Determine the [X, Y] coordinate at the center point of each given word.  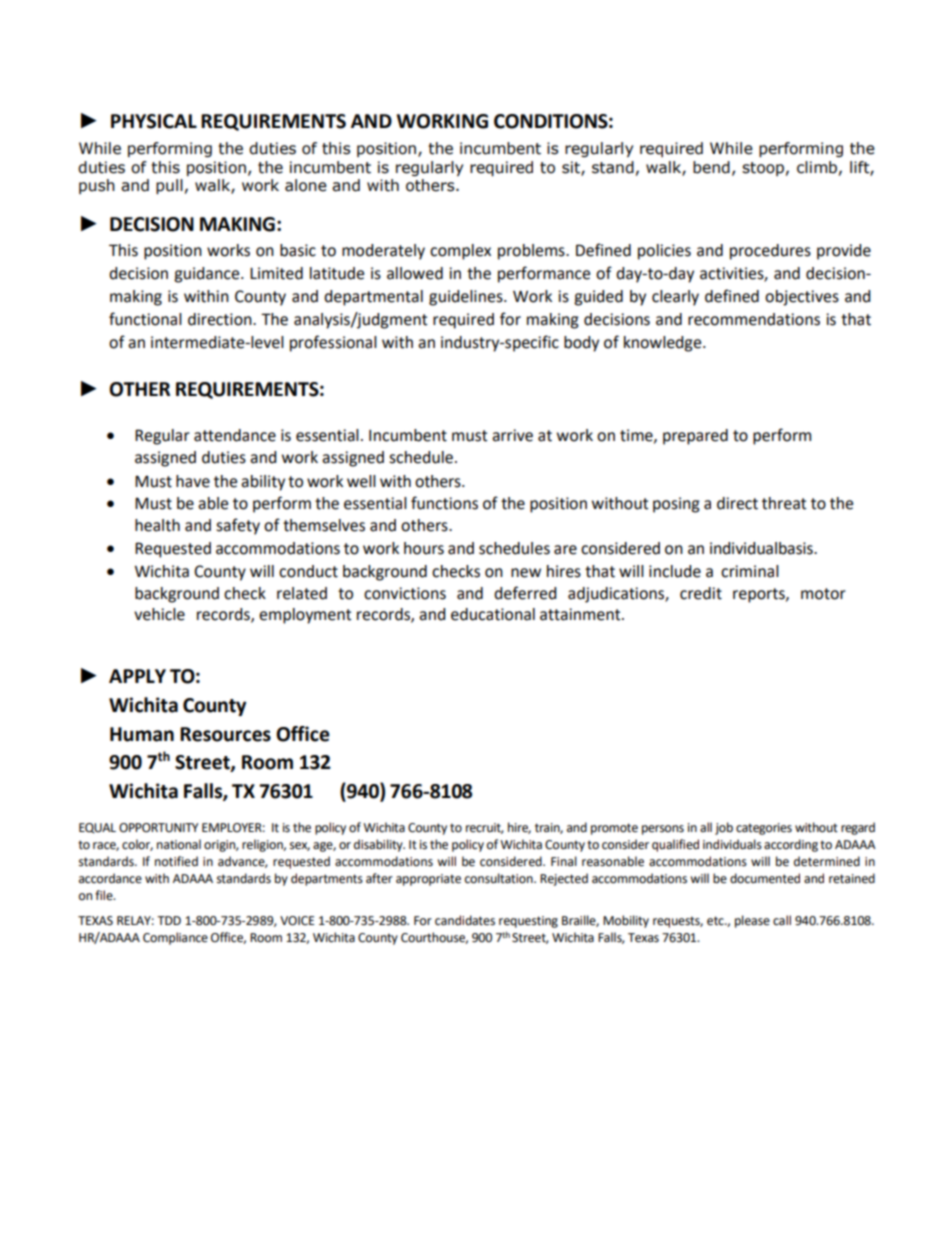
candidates [465, 920]
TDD [169, 920]
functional [145, 319]
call [782, 920]
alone [306, 185]
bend [711, 167]
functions [444, 503]
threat [784, 503]
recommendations [754, 319]
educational [493, 614]
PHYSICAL [154, 121]
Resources [225, 734]
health [157, 525]
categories [764, 829]
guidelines [467, 298]
